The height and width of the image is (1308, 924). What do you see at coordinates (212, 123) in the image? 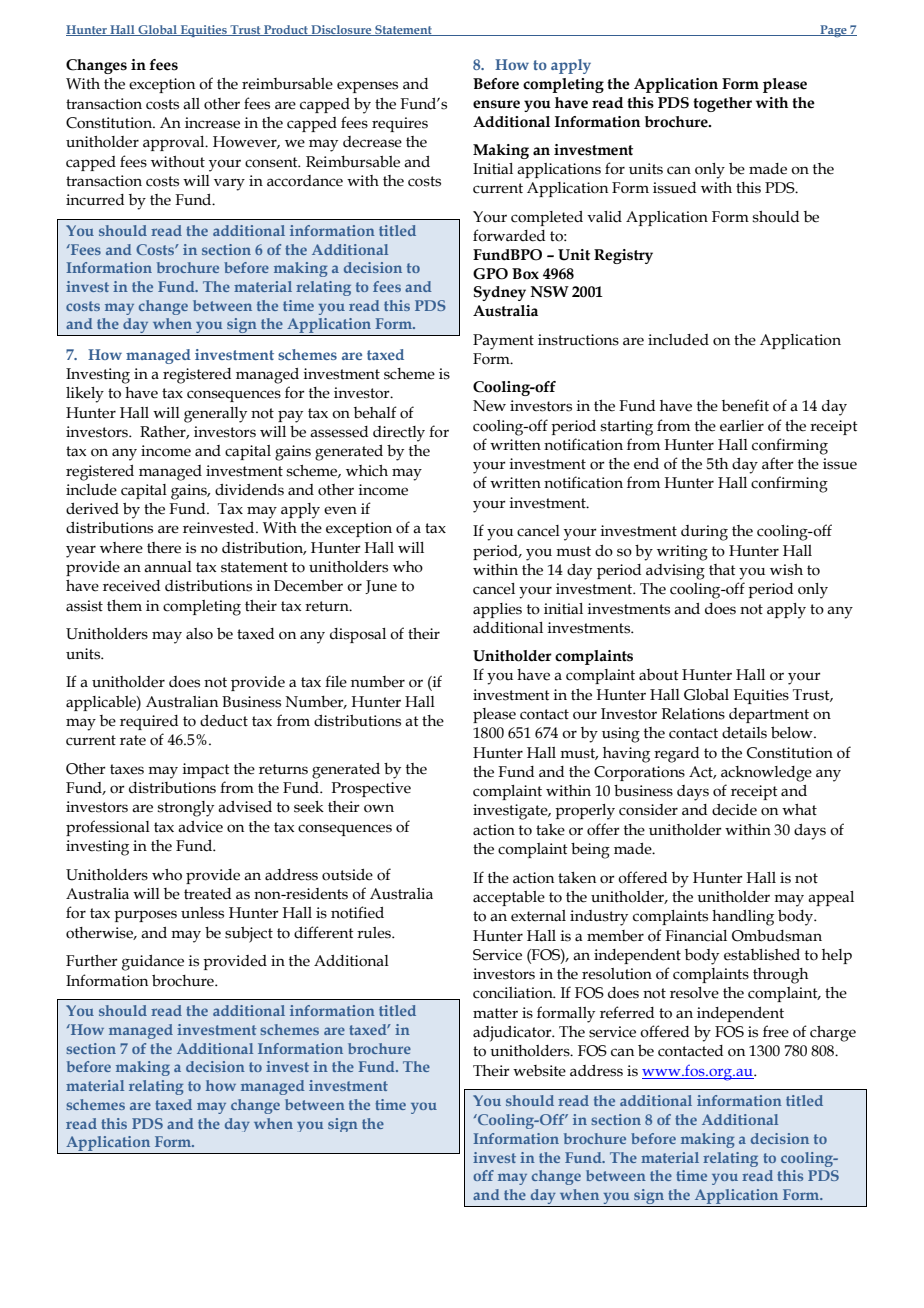
I see `increase` at bounding box center [212, 123].
